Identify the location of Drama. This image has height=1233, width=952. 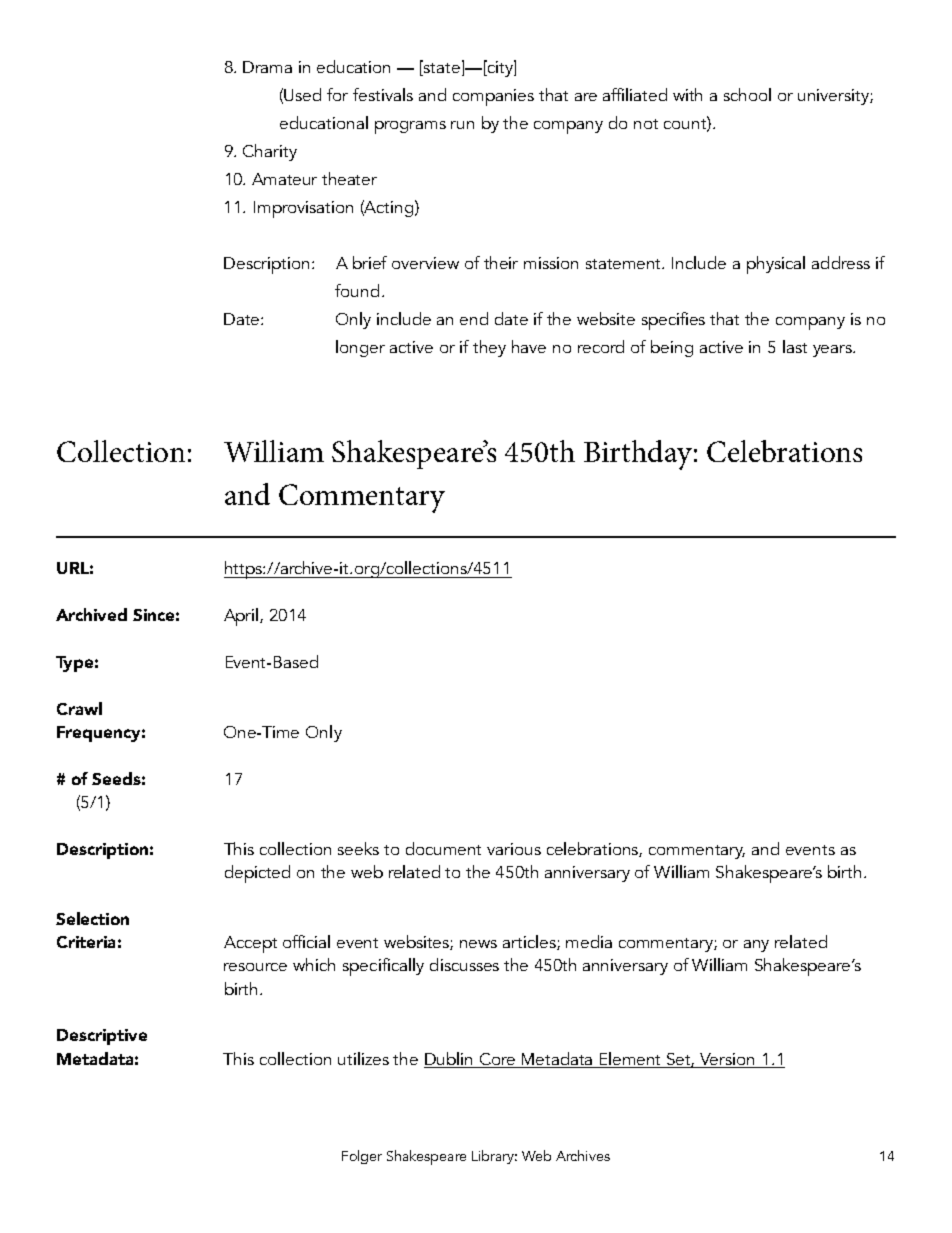
(267, 67).
